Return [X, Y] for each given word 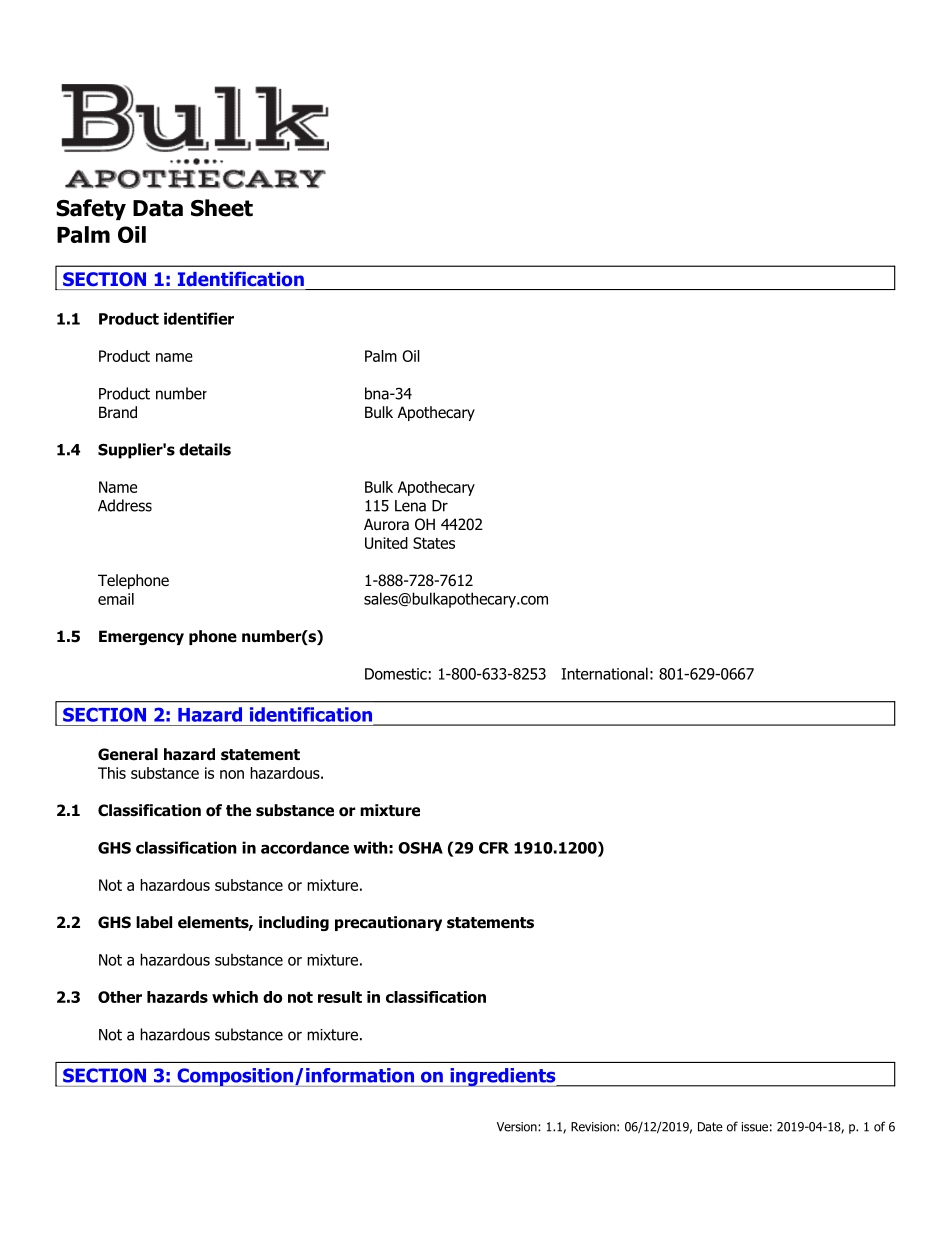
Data [158, 208]
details [205, 449]
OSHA [420, 848]
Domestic [396, 674]
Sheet [222, 208]
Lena [410, 506]
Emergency [141, 637]
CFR [494, 848]
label [154, 922]
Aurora [386, 524]
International [604, 673]
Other [120, 997]
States [434, 543]
